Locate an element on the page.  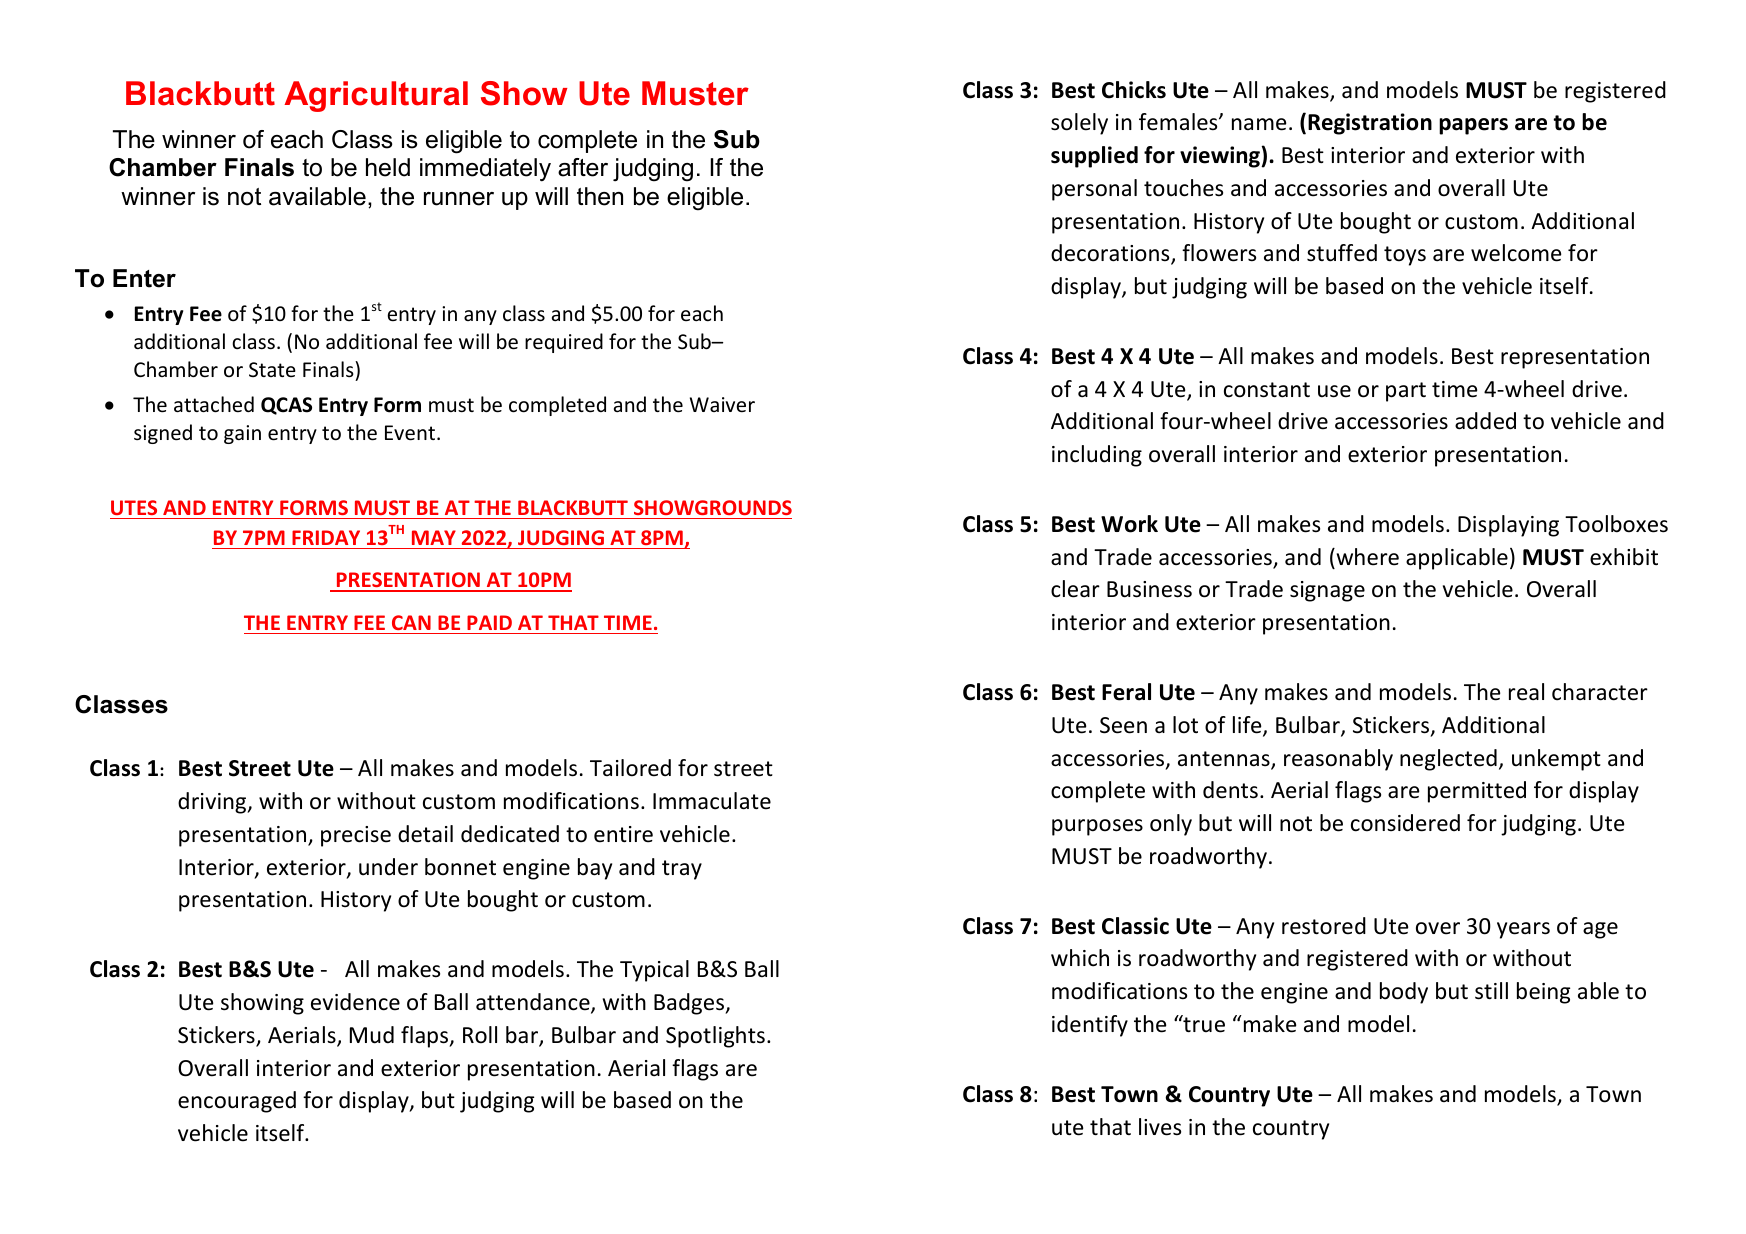
papers is located at coordinates (1473, 126).
